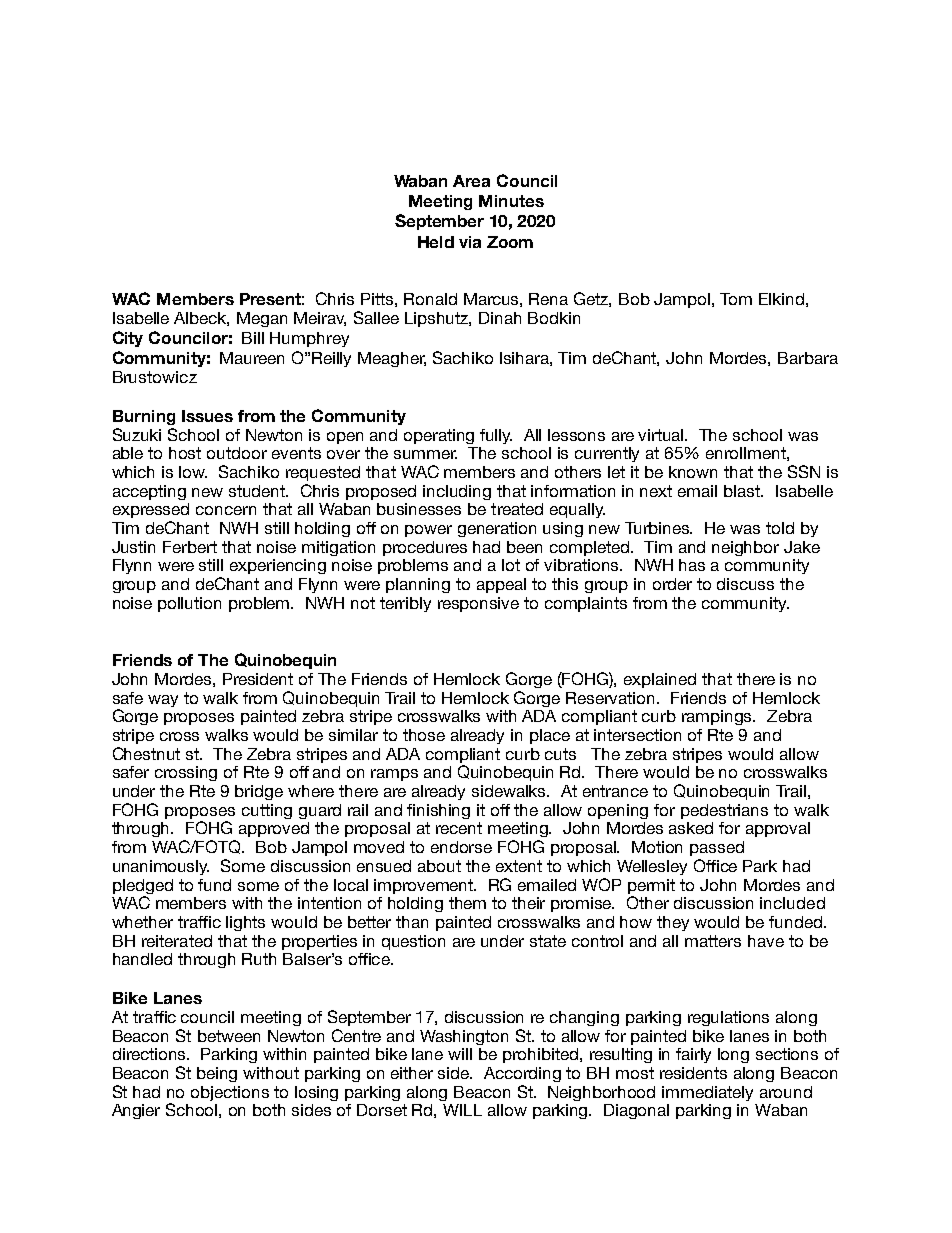 This screenshot has width=952, height=1233. What do you see at coordinates (161, 867) in the screenshot?
I see `unanimously` at bounding box center [161, 867].
